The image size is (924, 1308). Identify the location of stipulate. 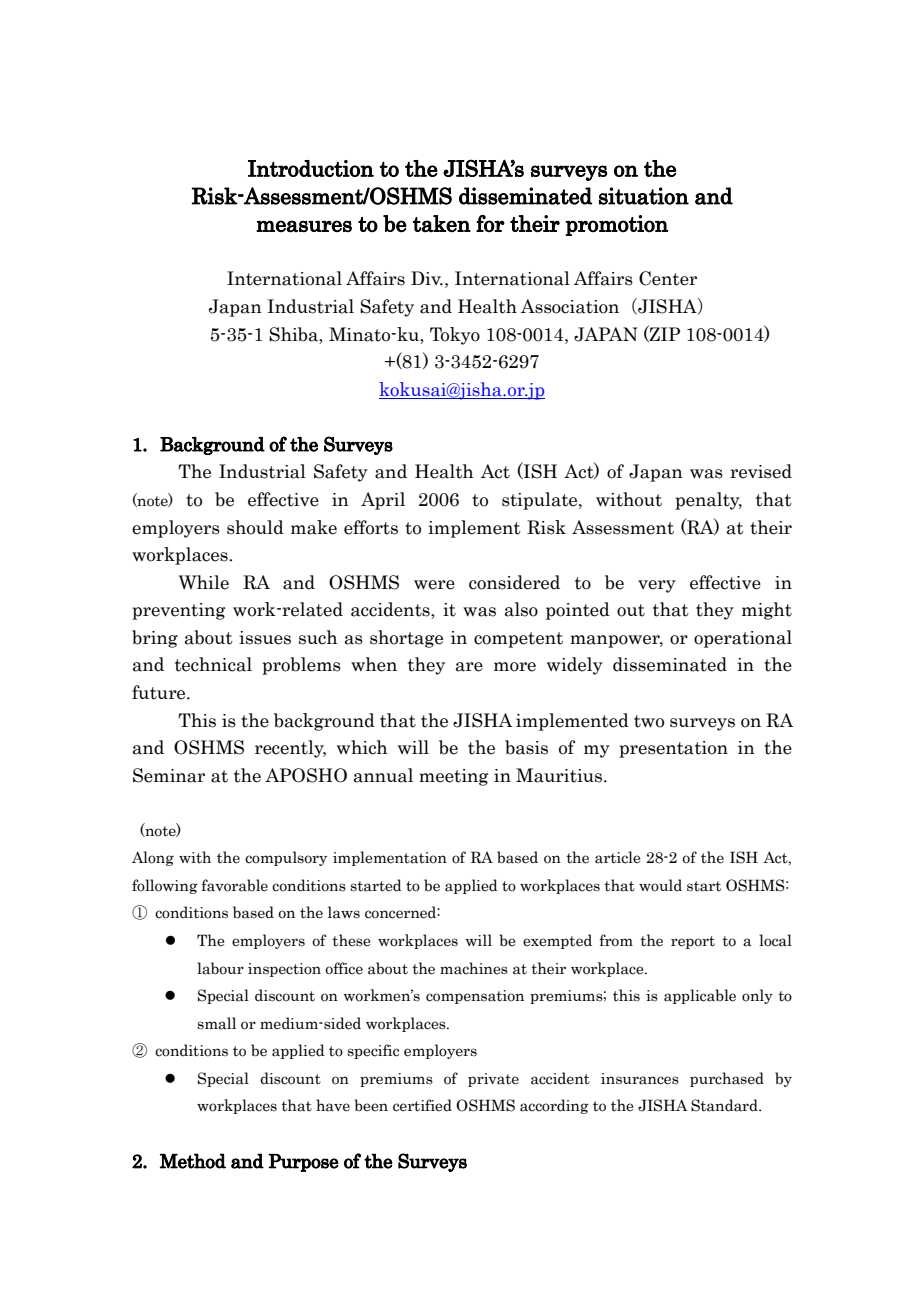
(541, 501).
